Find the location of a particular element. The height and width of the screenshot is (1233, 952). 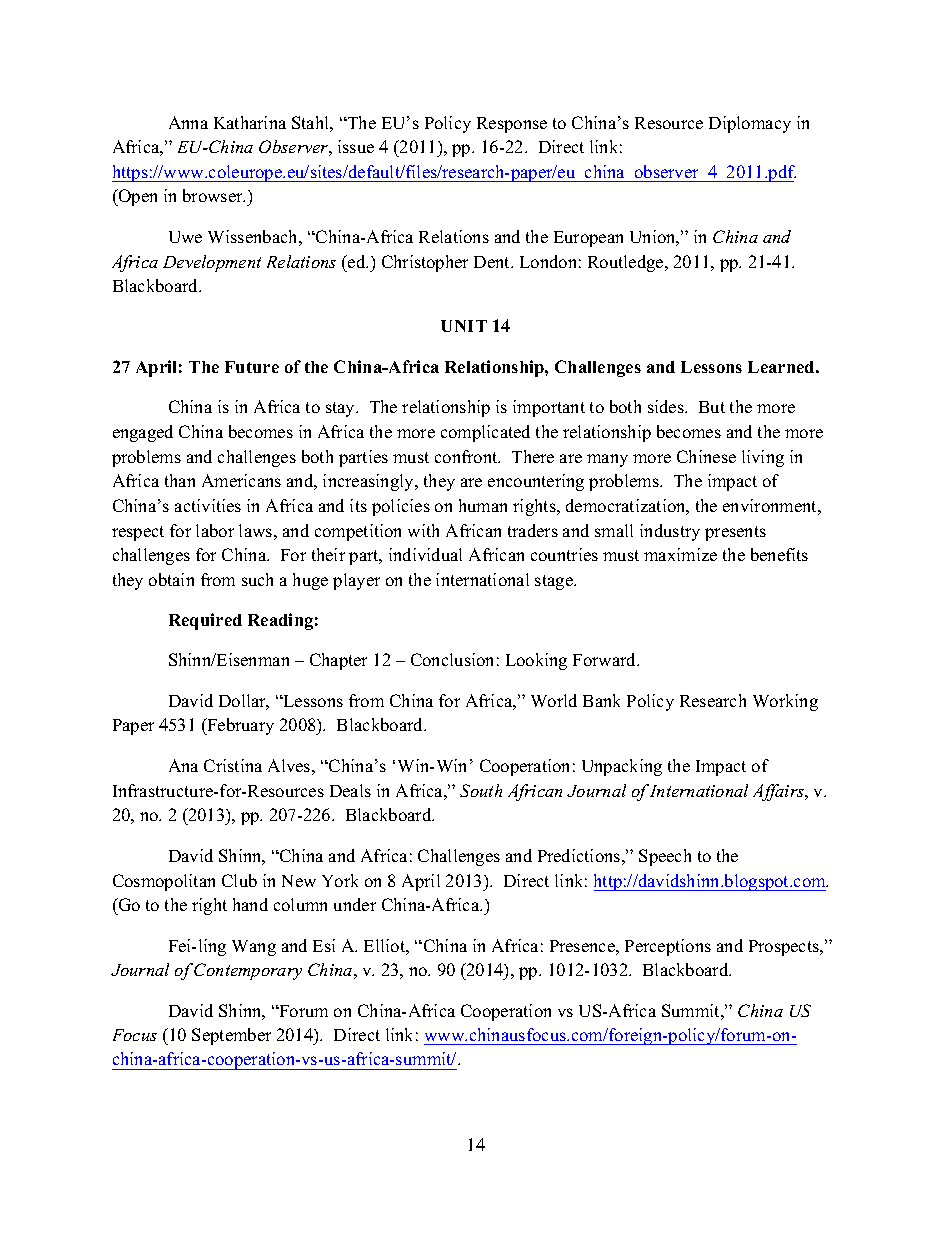

September is located at coordinates (231, 1036).
